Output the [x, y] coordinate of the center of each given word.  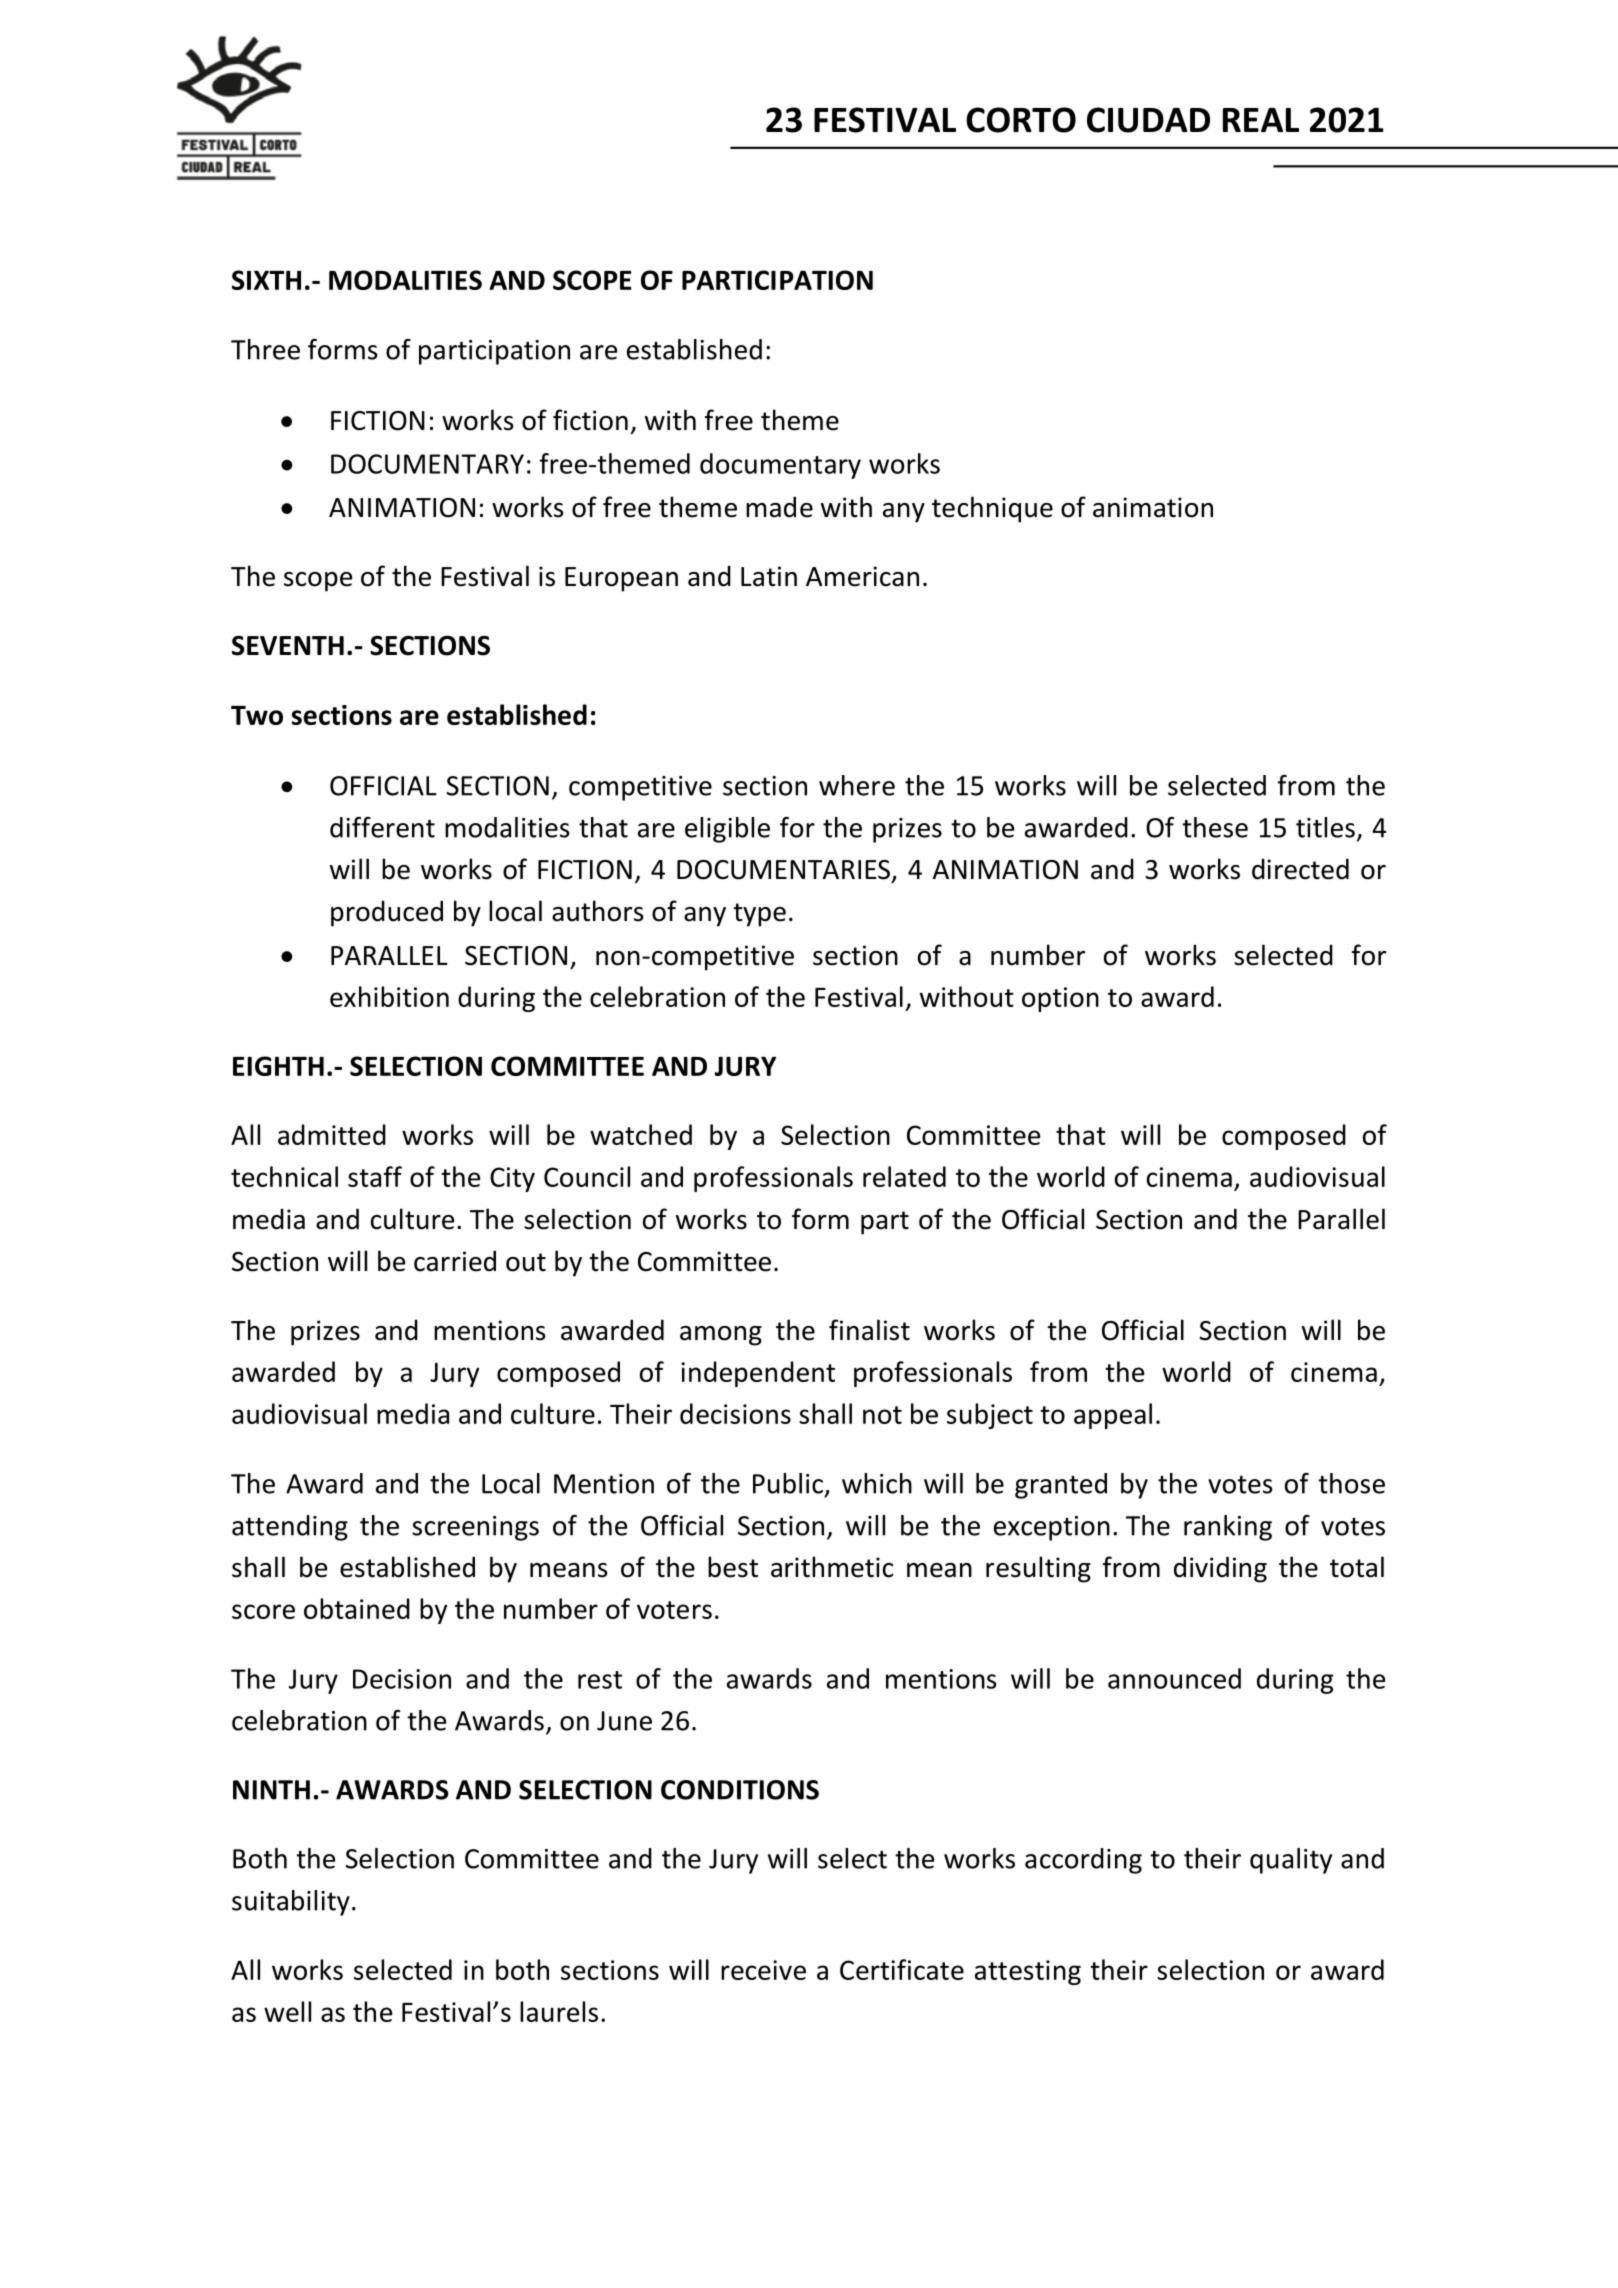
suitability [291, 1903]
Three [265, 349]
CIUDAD [1148, 120]
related [904, 1176]
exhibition [389, 996]
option [1060, 999]
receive [763, 1970]
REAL [1261, 120]
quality [1291, 1861]
